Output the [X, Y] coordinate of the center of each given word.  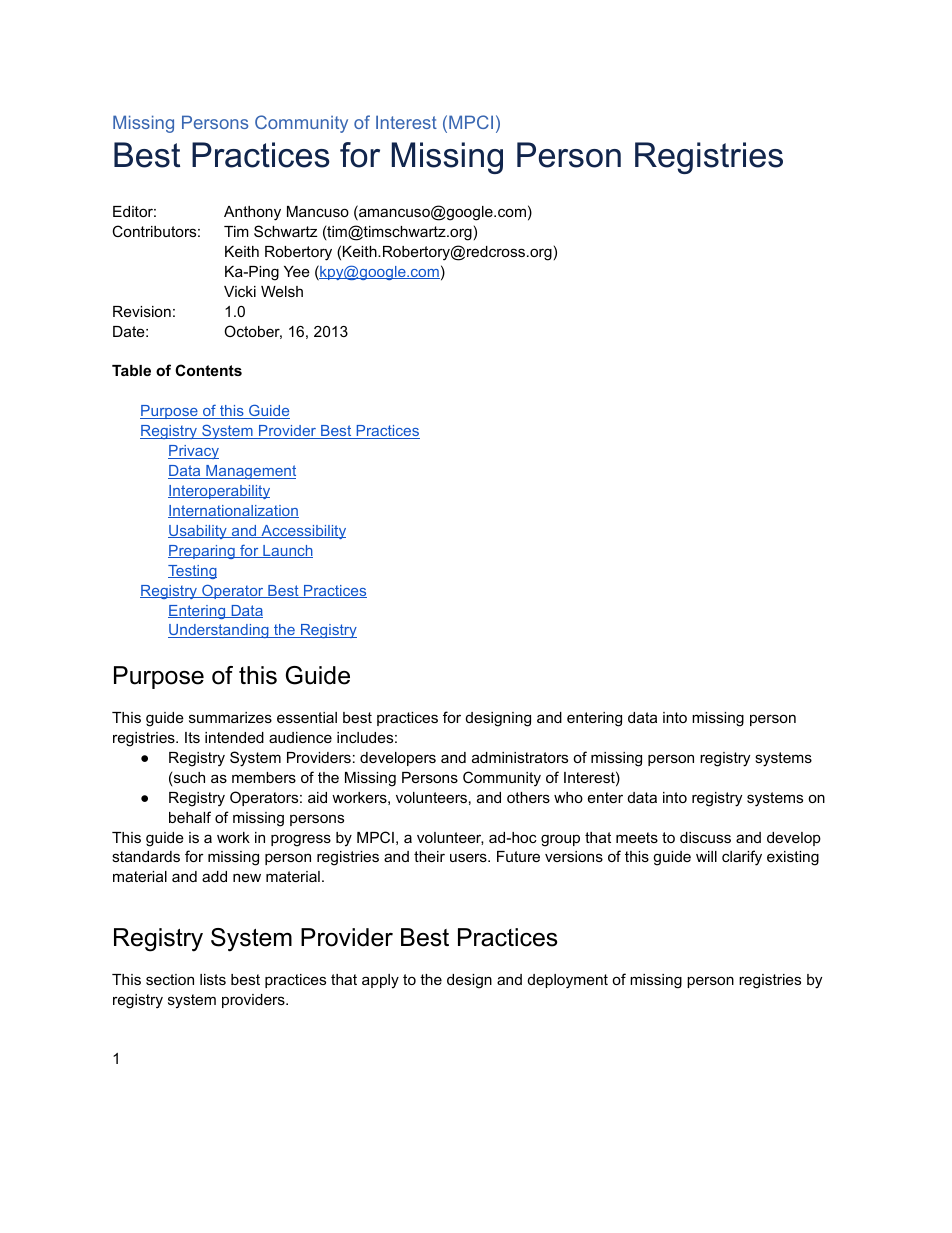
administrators [520, 757]
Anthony [252, 213]
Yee [297, 271]
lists [213, 979]
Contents [208, 370]
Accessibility [302, 532]
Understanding [219, 631]
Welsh [282, 291]
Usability [198, 532]
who [568, 797]
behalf [190, 817]
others [528, 797]
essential [307, 717]
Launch [287, 551]
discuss [705, 837]
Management [250, 472]
